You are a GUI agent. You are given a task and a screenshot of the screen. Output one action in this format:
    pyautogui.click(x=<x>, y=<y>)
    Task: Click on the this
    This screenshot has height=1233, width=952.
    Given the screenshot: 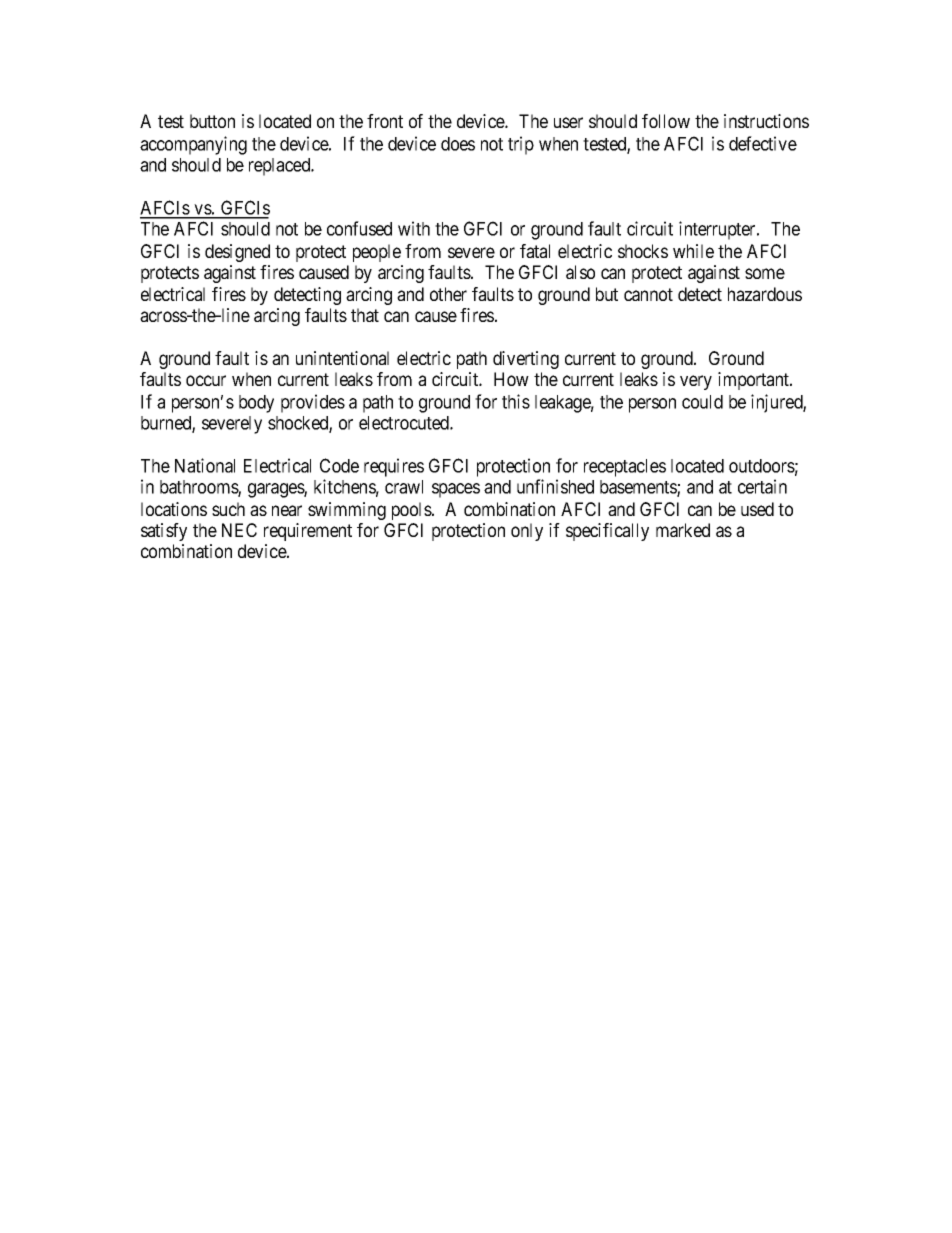 What is the action you would take?
    pyautogui.click(x=516, y=401)
